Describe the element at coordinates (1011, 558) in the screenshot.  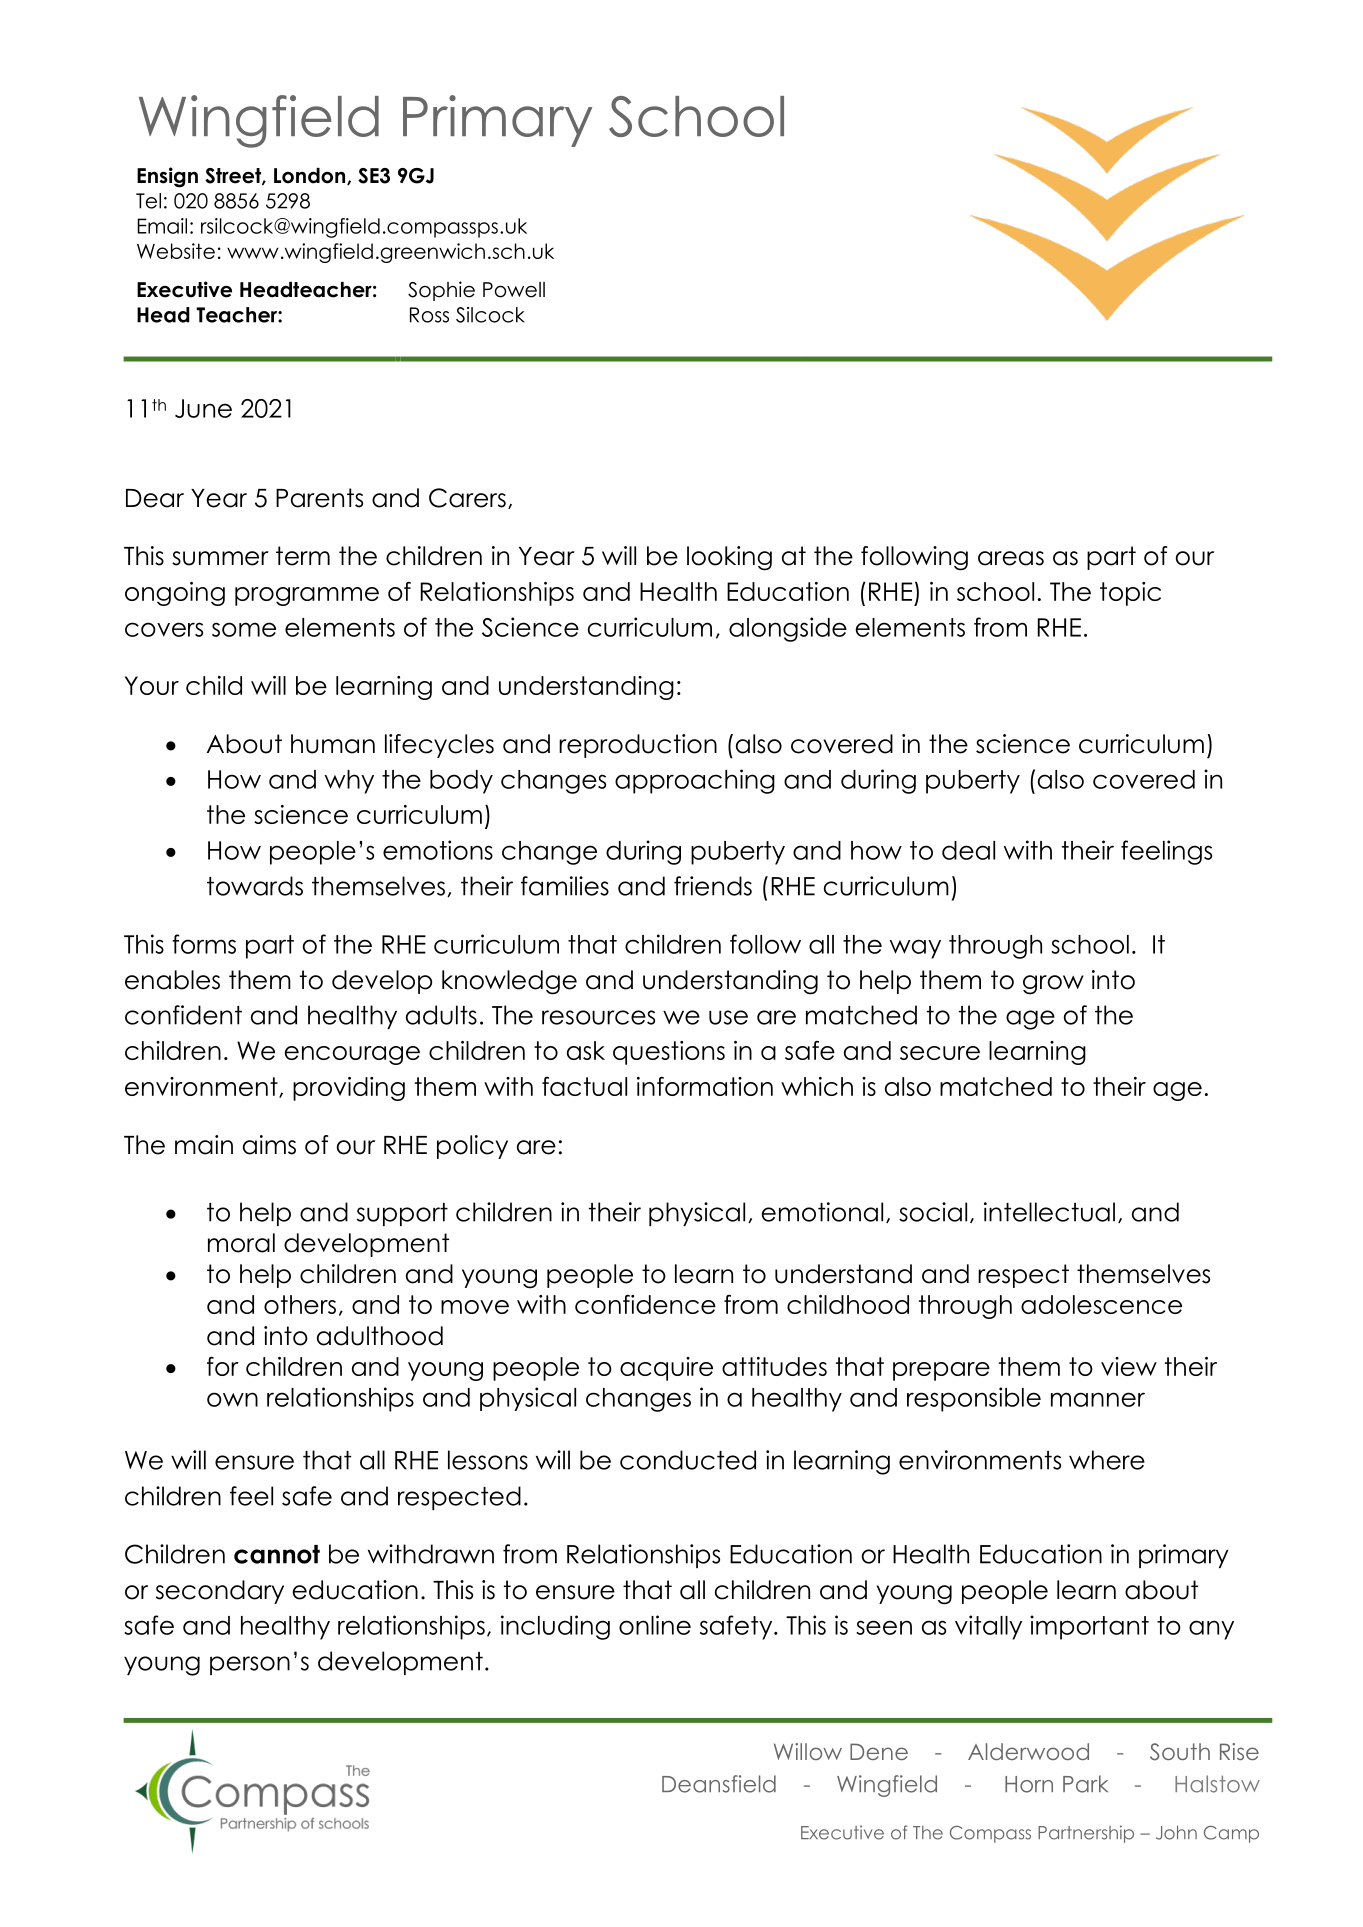
I see `areas` at that location.
